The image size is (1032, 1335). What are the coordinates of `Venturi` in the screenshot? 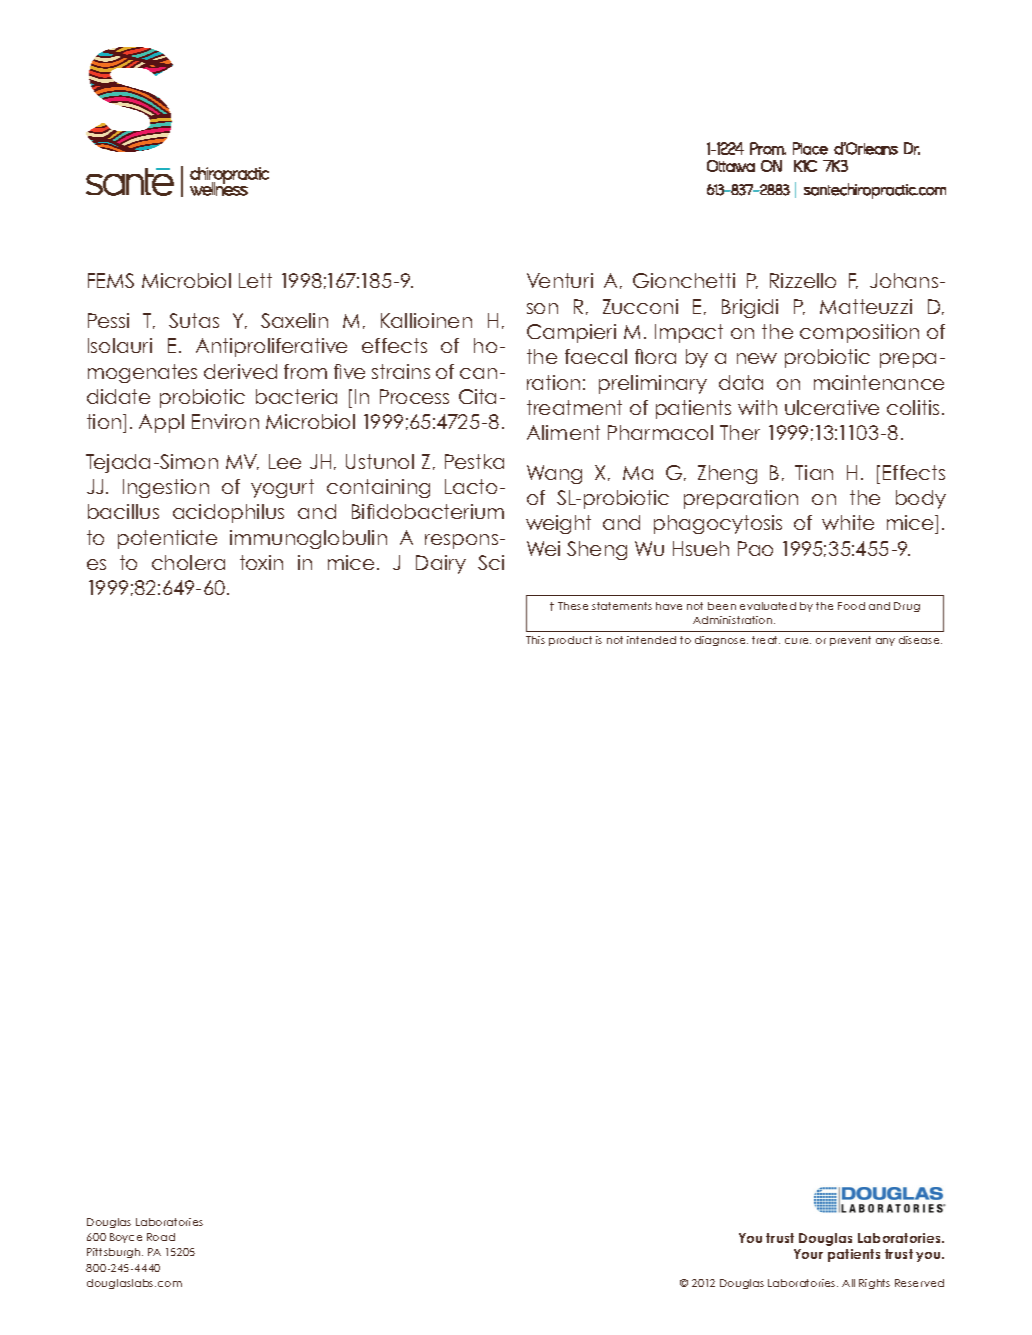 It's located at (560, 280).
